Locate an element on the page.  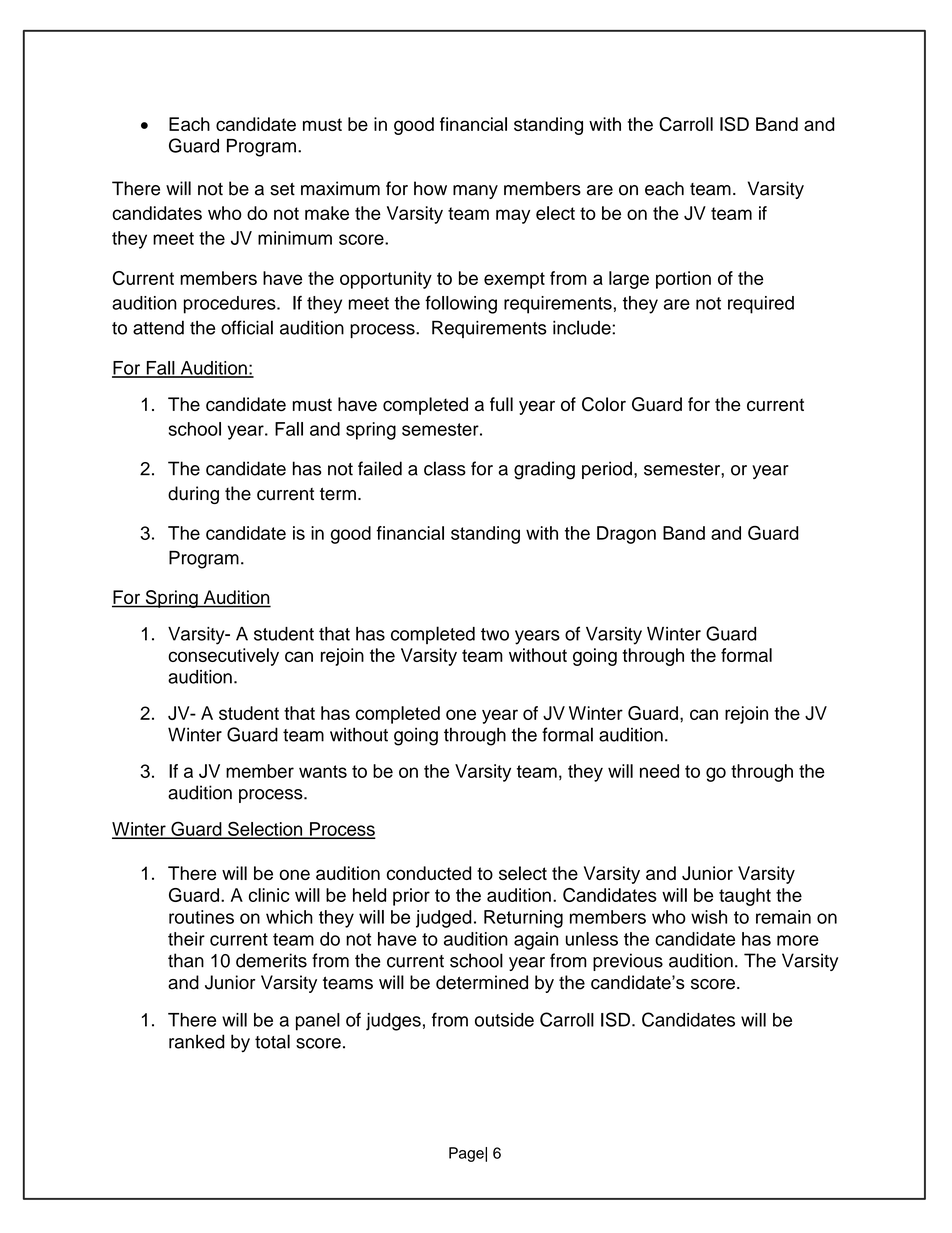
consecutively is located at coordinates (223, 657).
